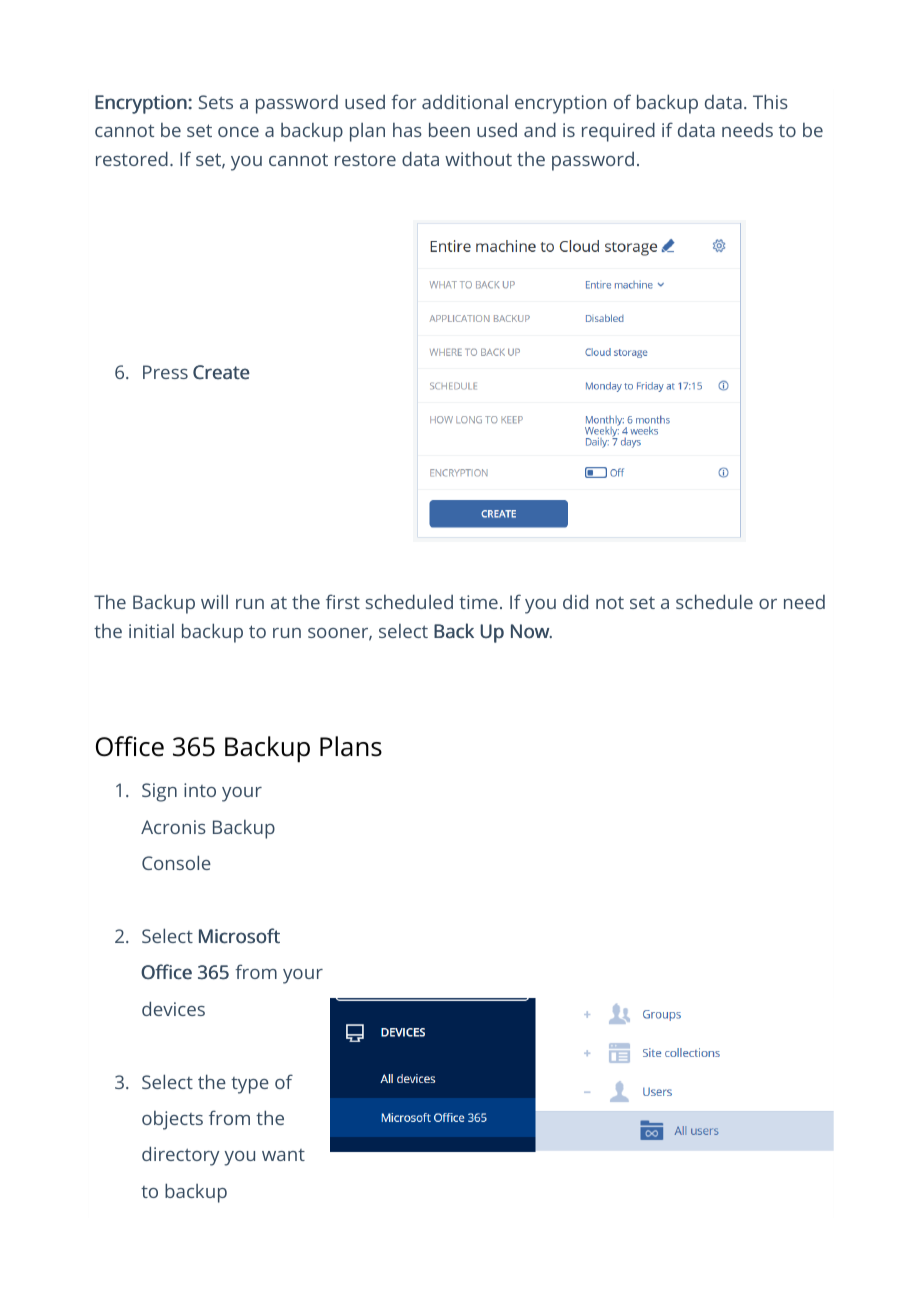 The image size is (924, 1308). I want to click on once, so click(238, 132).
